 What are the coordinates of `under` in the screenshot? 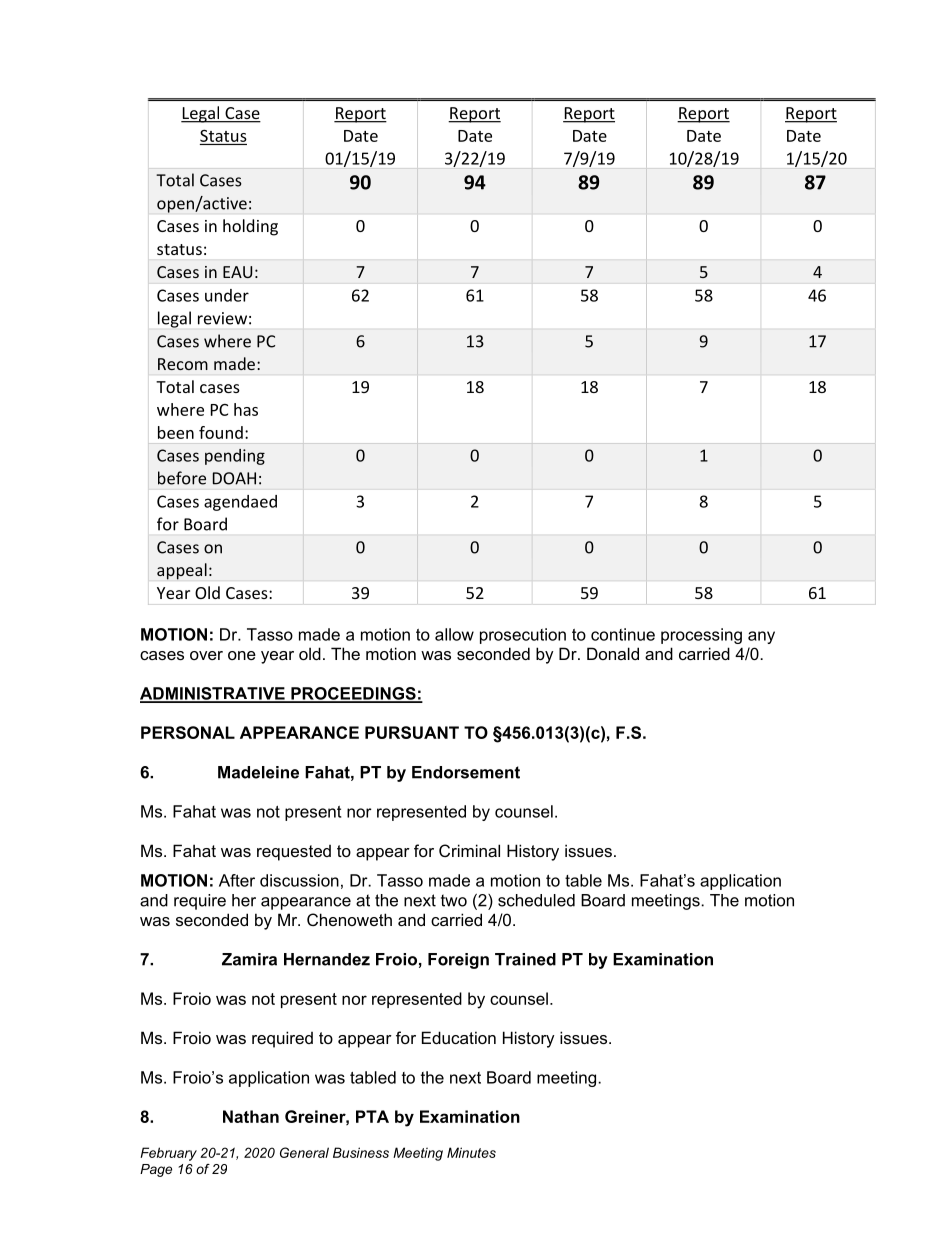 It's located at (227, 295).
